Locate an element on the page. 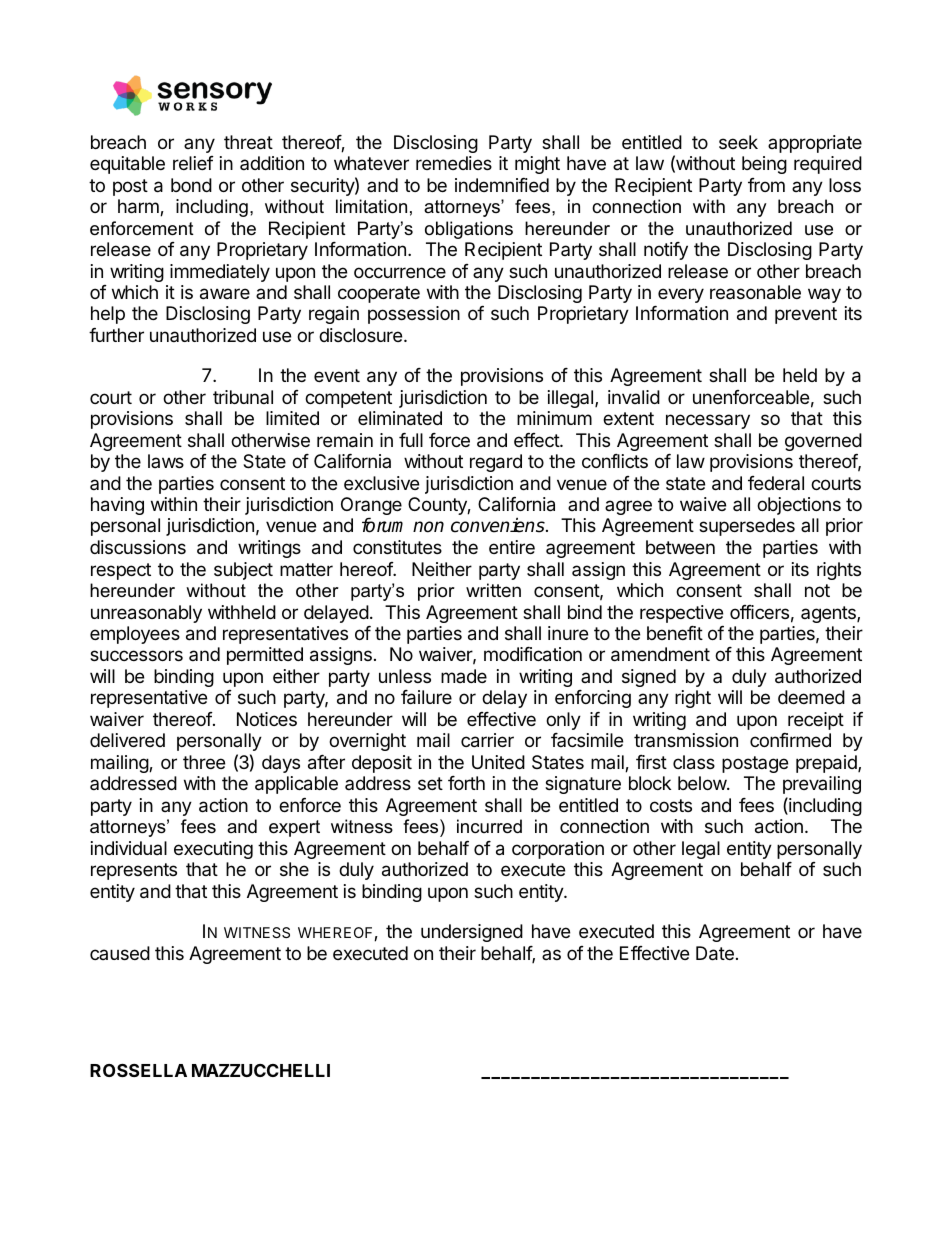 The height and width of the page is (1233, 952). supersedes is located at coordinates (747, 527).
